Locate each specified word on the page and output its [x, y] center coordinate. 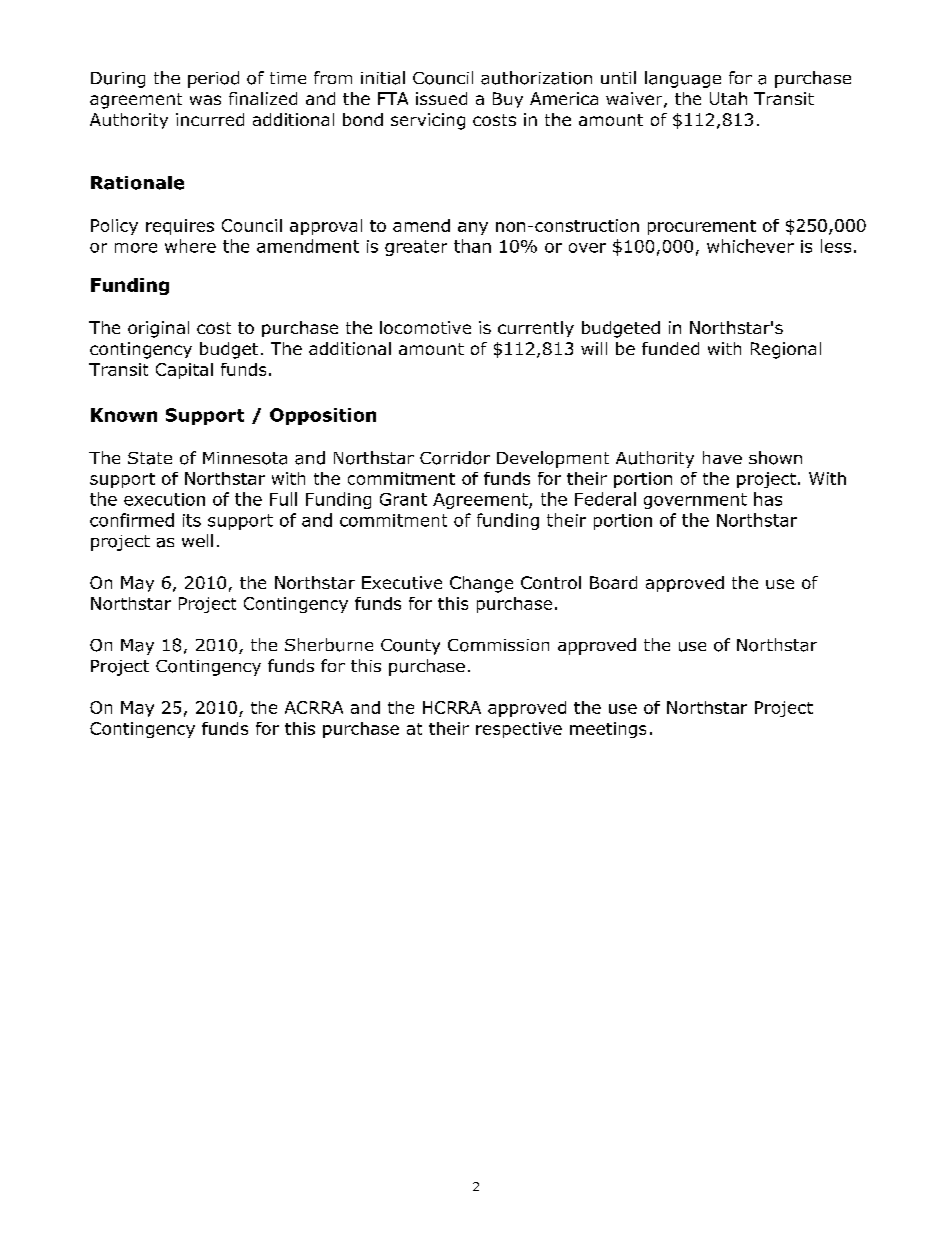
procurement [702, 227]
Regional [786, 350]
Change [481, 584]
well [197, 540]
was [205, 100]
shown [775, 458]
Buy [508, 100]
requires [180, 227]
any [473, 228]
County [410, 647]
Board [613, 582]
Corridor [455, 458]
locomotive [425, 327]
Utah [728, 98]
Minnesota [245, 458]
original [158, 329]
